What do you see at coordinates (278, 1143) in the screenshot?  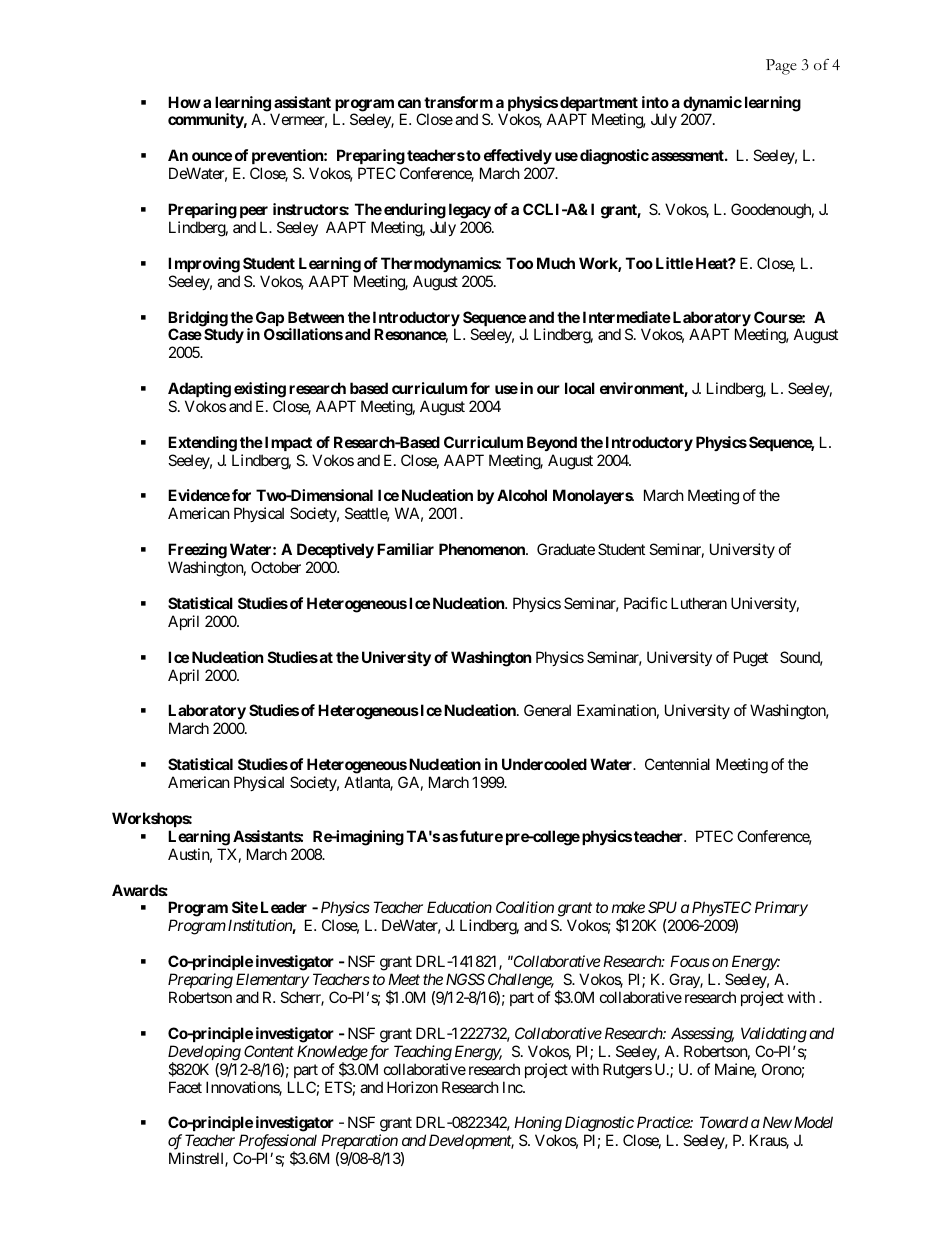 I see `Professional` at bounding box center [278, 1143].
